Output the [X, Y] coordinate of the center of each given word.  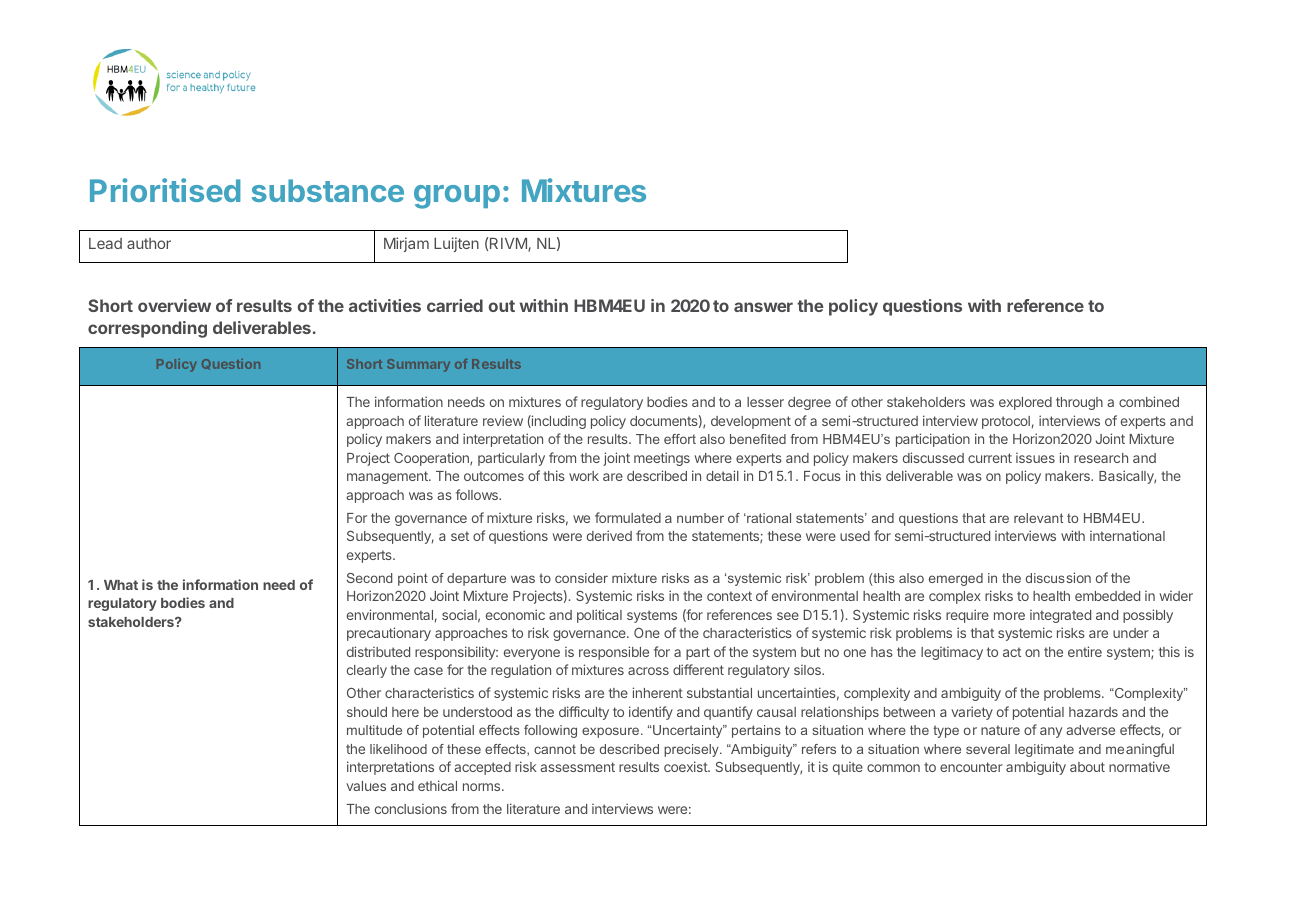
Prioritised [165, 190]
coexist [686, 766]
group [457, 197]
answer [763, 307]
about [1087, 767]
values [366, 786]
